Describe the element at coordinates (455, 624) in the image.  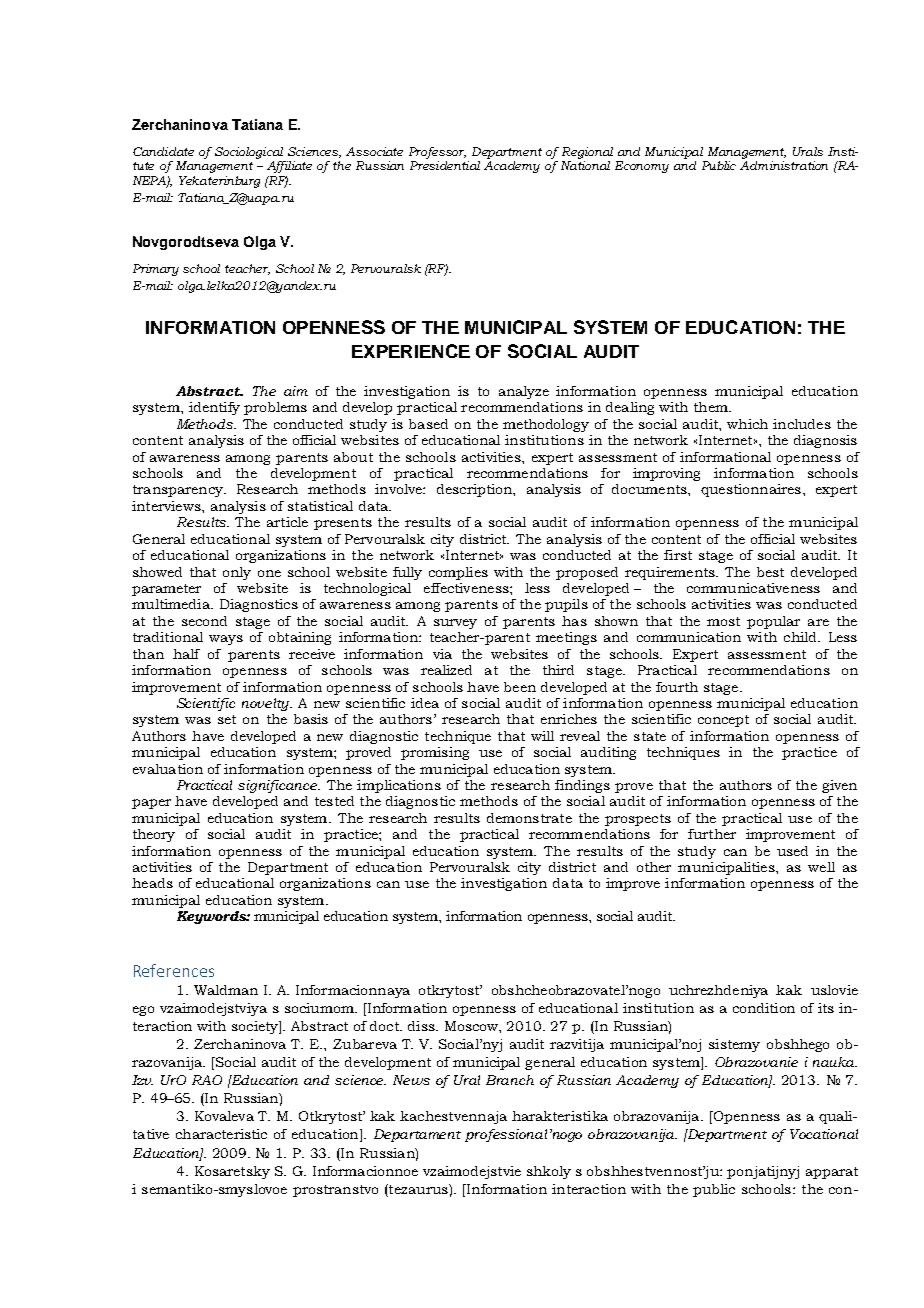
I see `survey` at that location.
